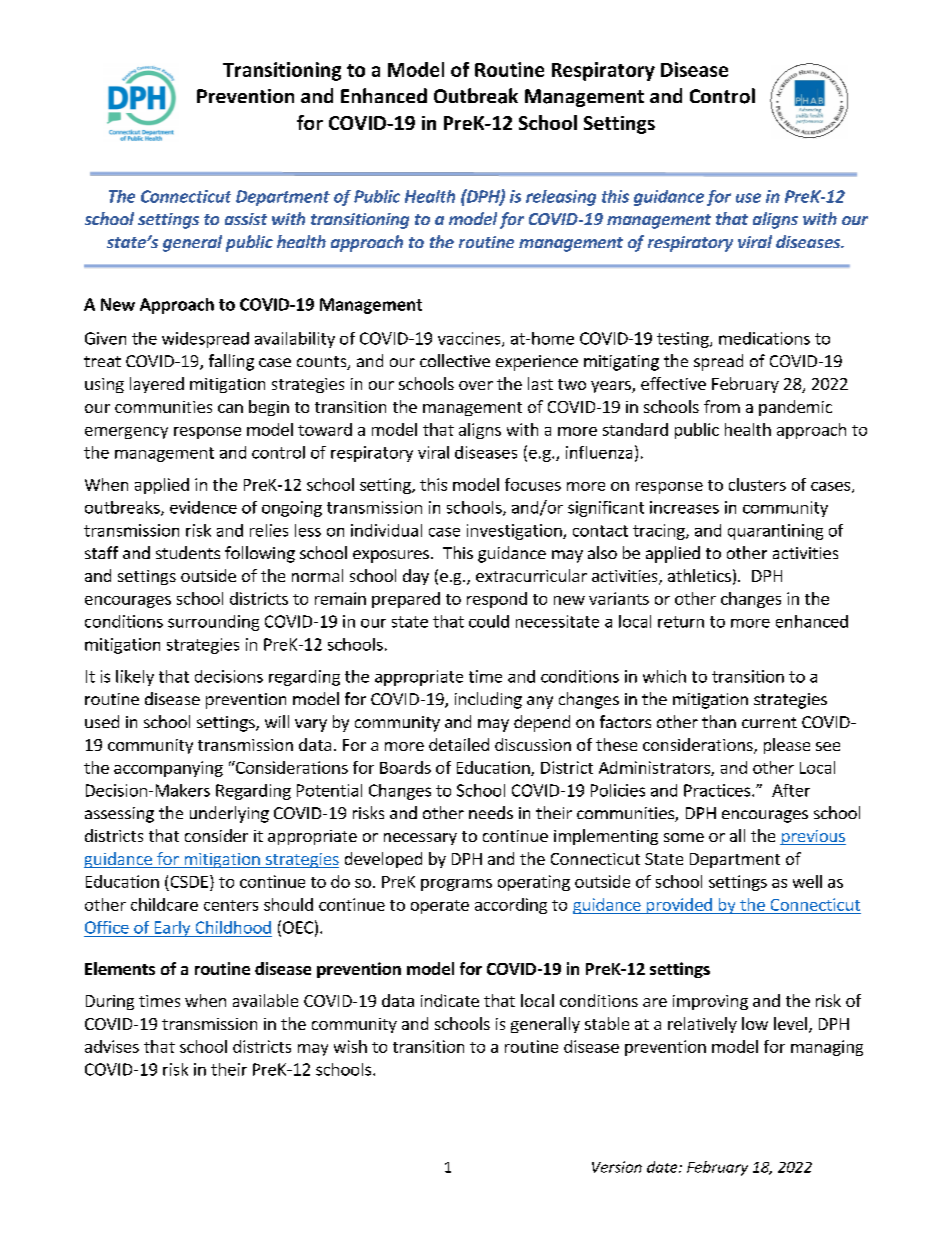  I want to click on medications, so click(764, 338).
